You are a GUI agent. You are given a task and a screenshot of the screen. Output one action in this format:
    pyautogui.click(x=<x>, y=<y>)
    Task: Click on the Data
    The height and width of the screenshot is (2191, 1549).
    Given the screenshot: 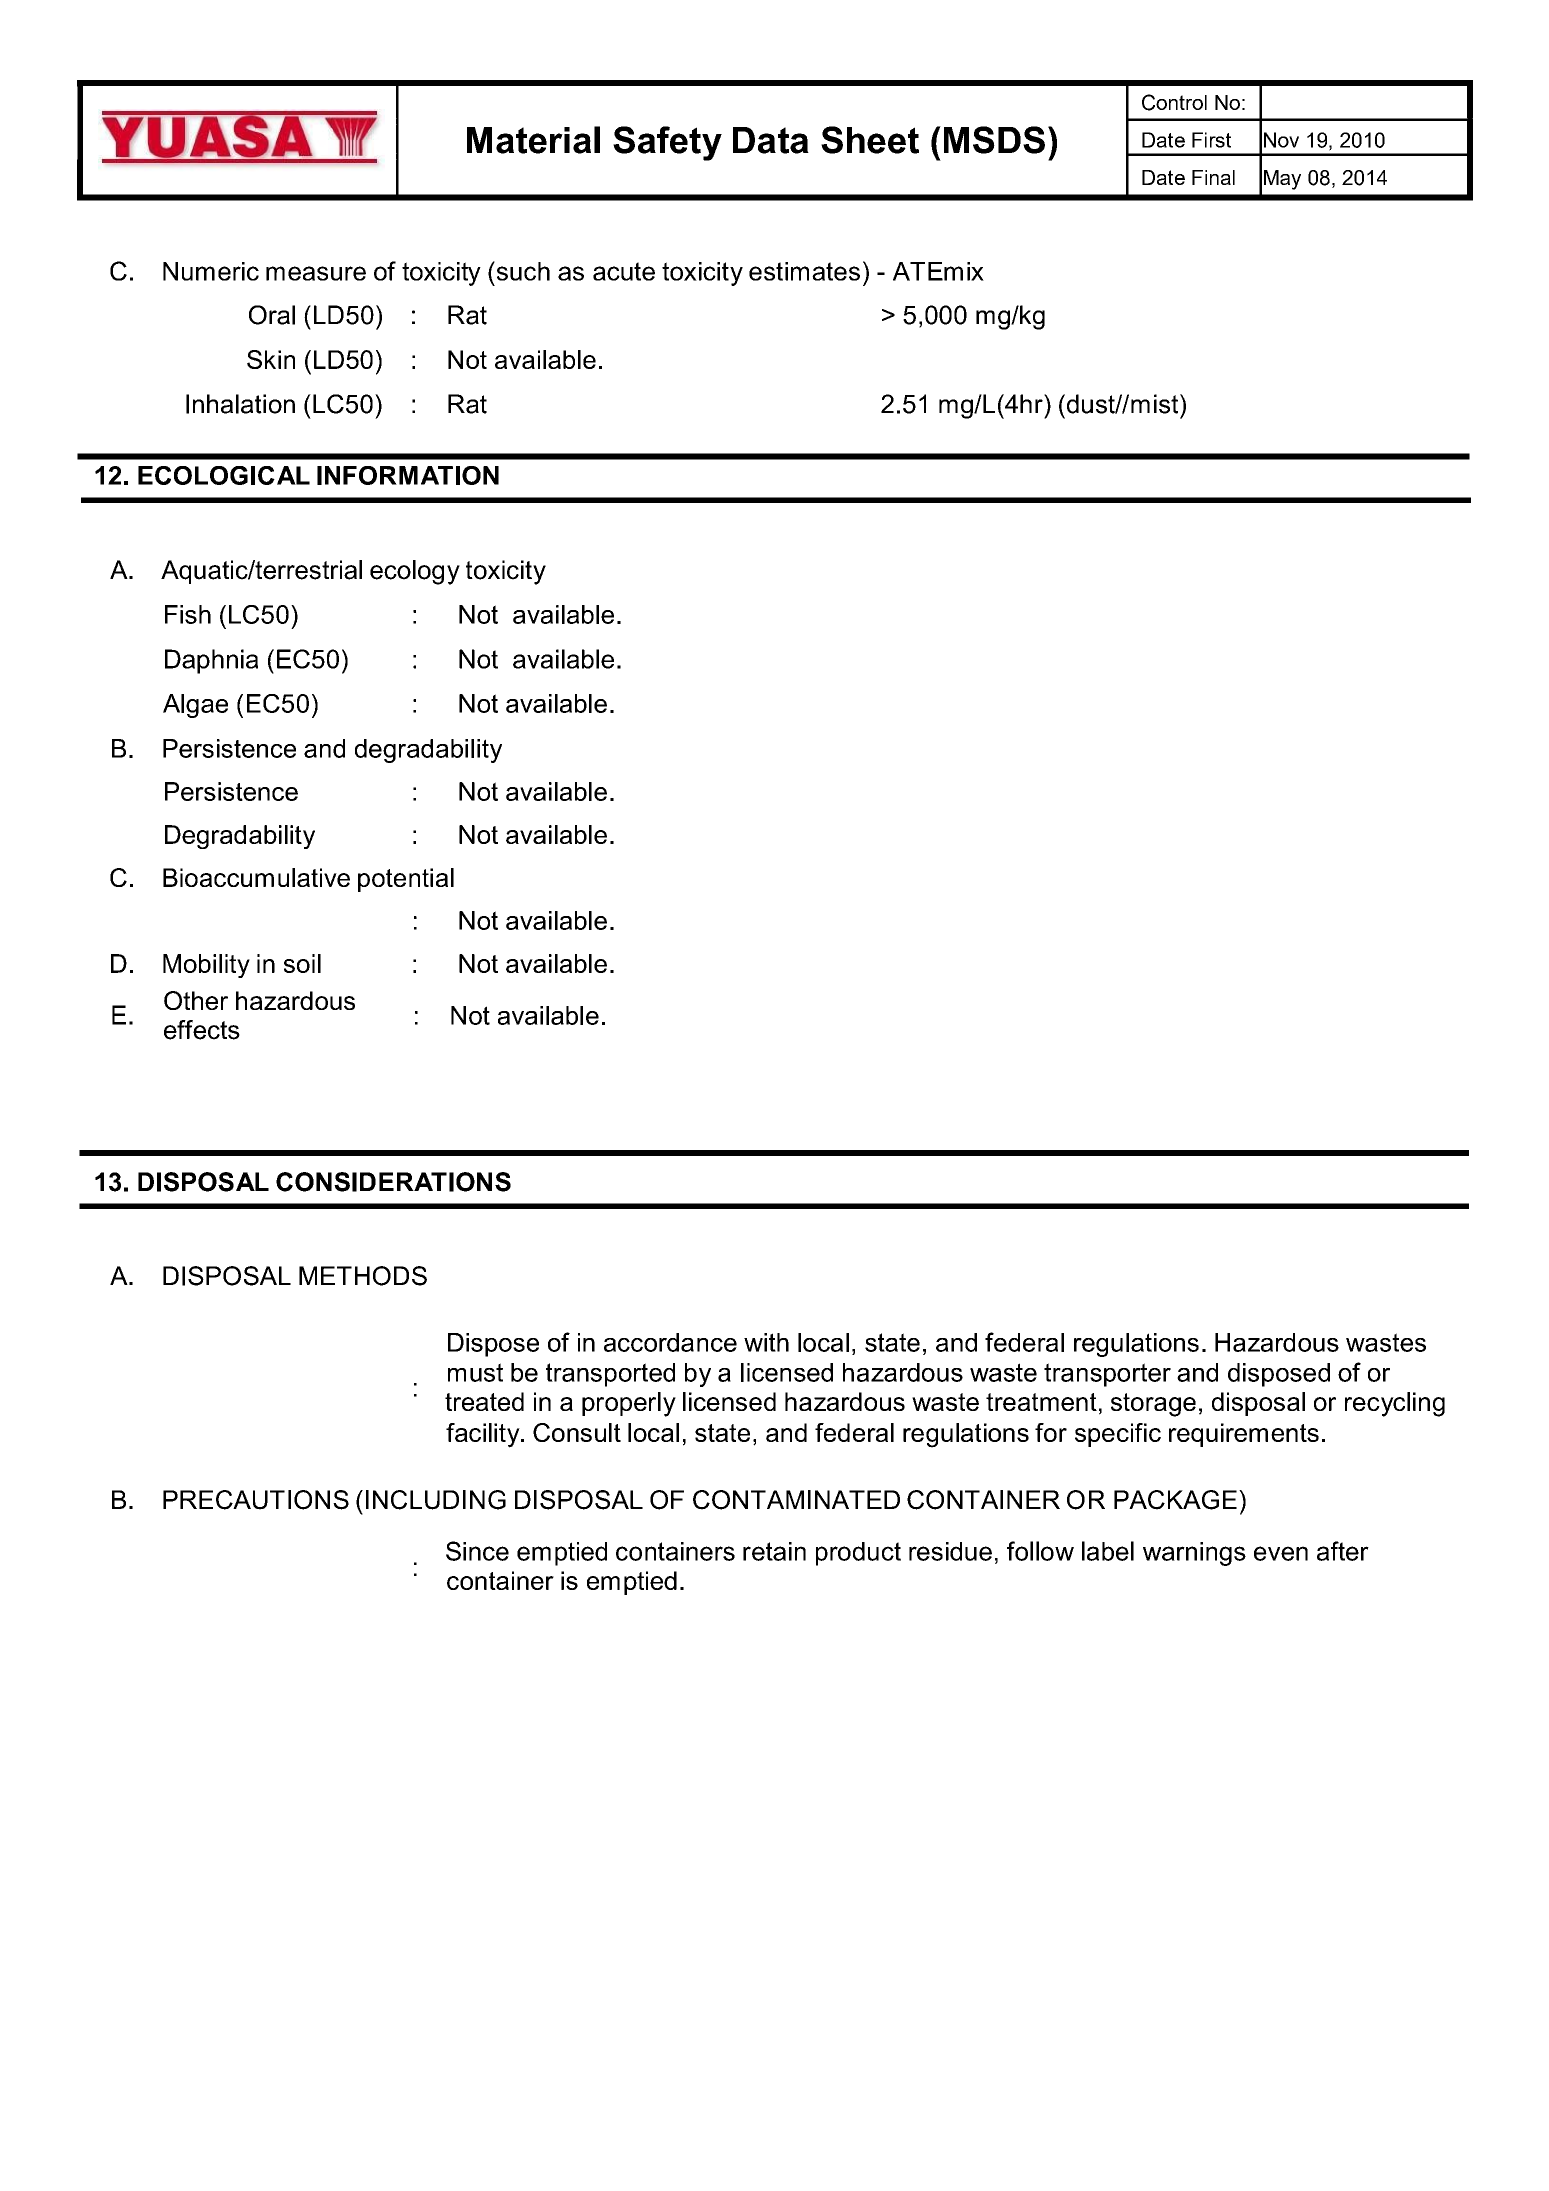 What is the action you would take?
    pyautogui.click(x=771, y=140)
